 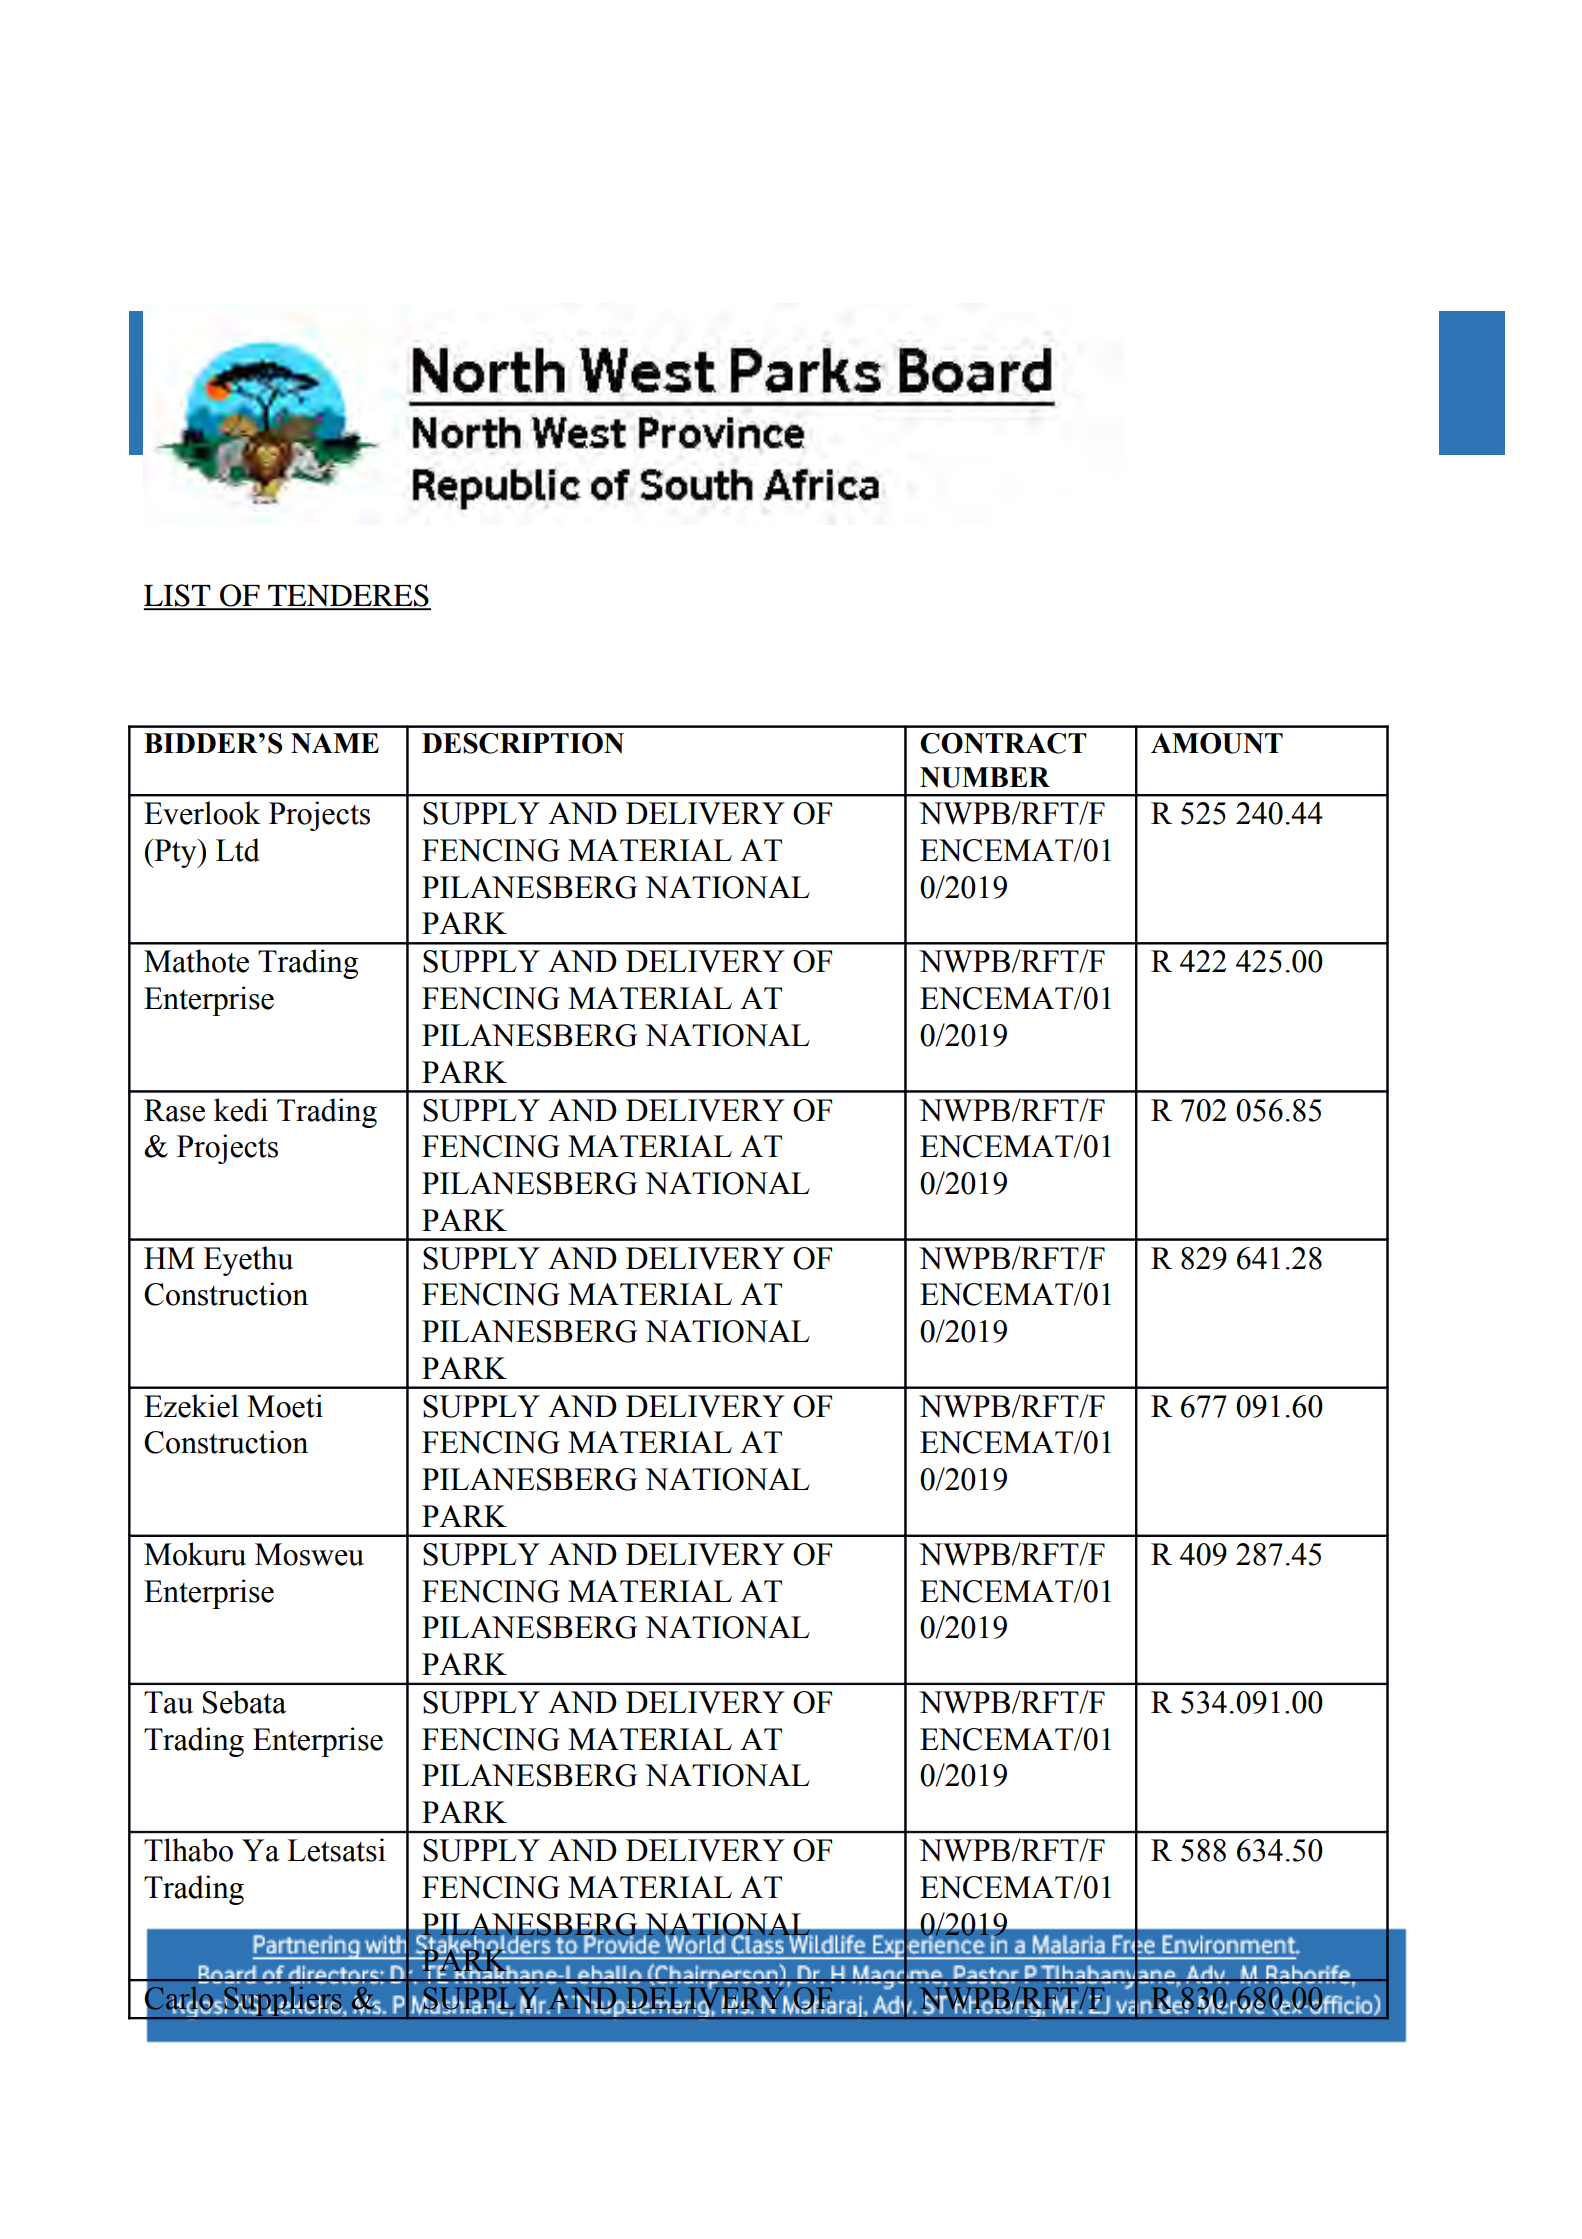 What do you see at coordinates (523, 743) in the image?
I see `DESCRIPTION` at bounding box center [523, 743].
